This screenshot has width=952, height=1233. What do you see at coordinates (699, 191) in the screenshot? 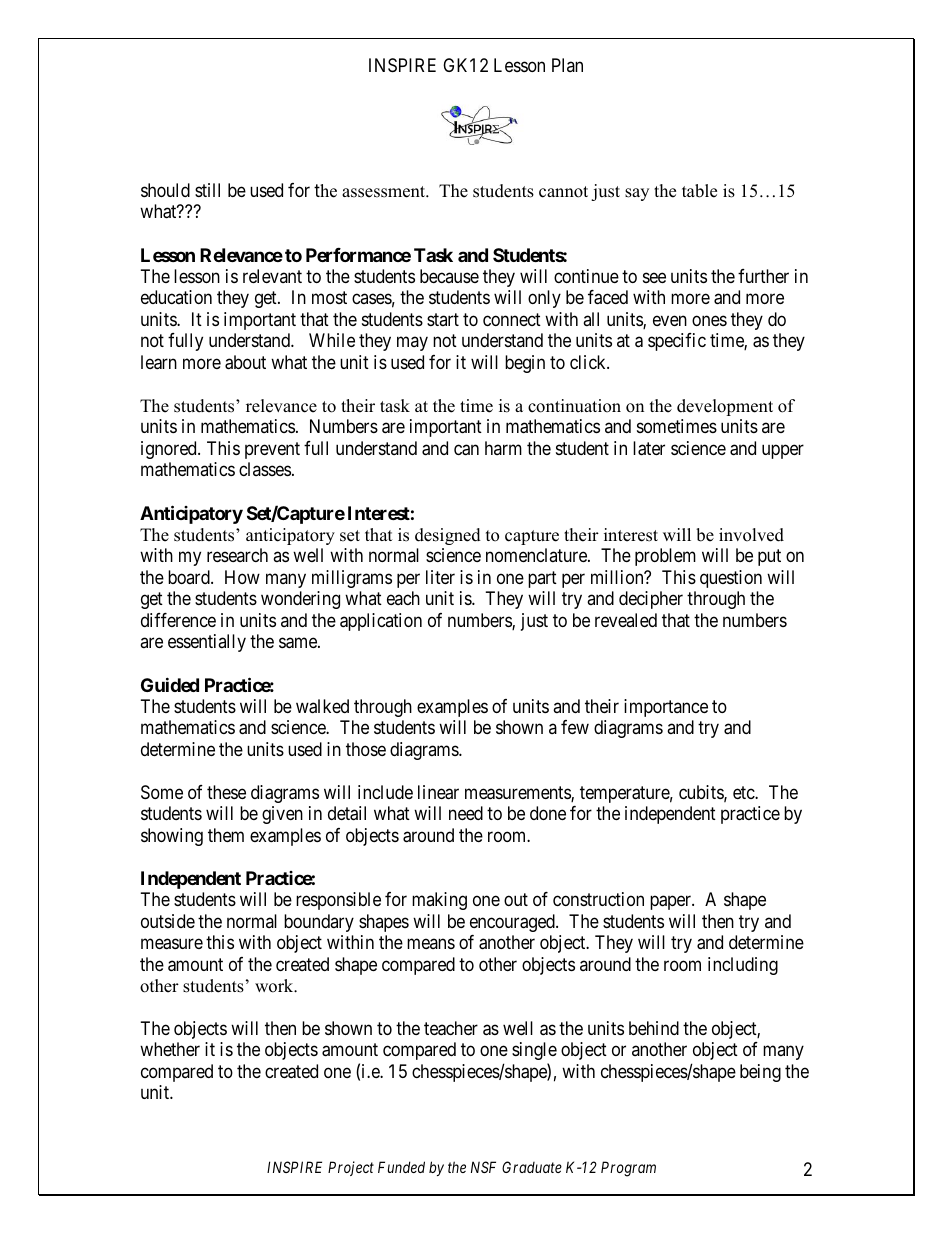
I see `table` at bounding box center [699, 191].
